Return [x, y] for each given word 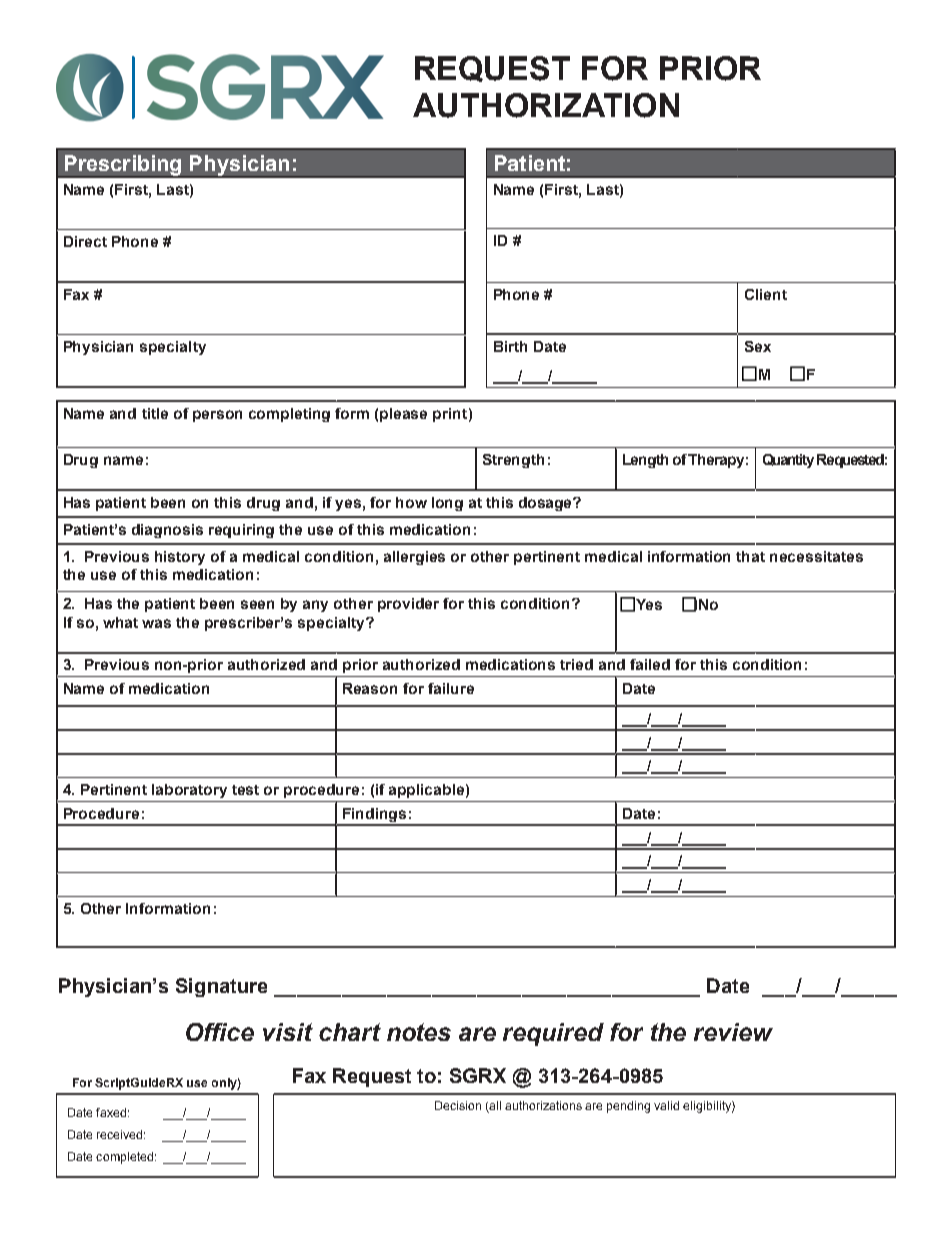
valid [666, 1105]
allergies [414, 558]
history [180, 558]
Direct [85, 241]
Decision [458, 1105]
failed [650, 664]
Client [766, 294]
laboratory [189, 791]
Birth [510, 346]
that [750, 556]
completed [124, 1158]
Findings [375, 816]
